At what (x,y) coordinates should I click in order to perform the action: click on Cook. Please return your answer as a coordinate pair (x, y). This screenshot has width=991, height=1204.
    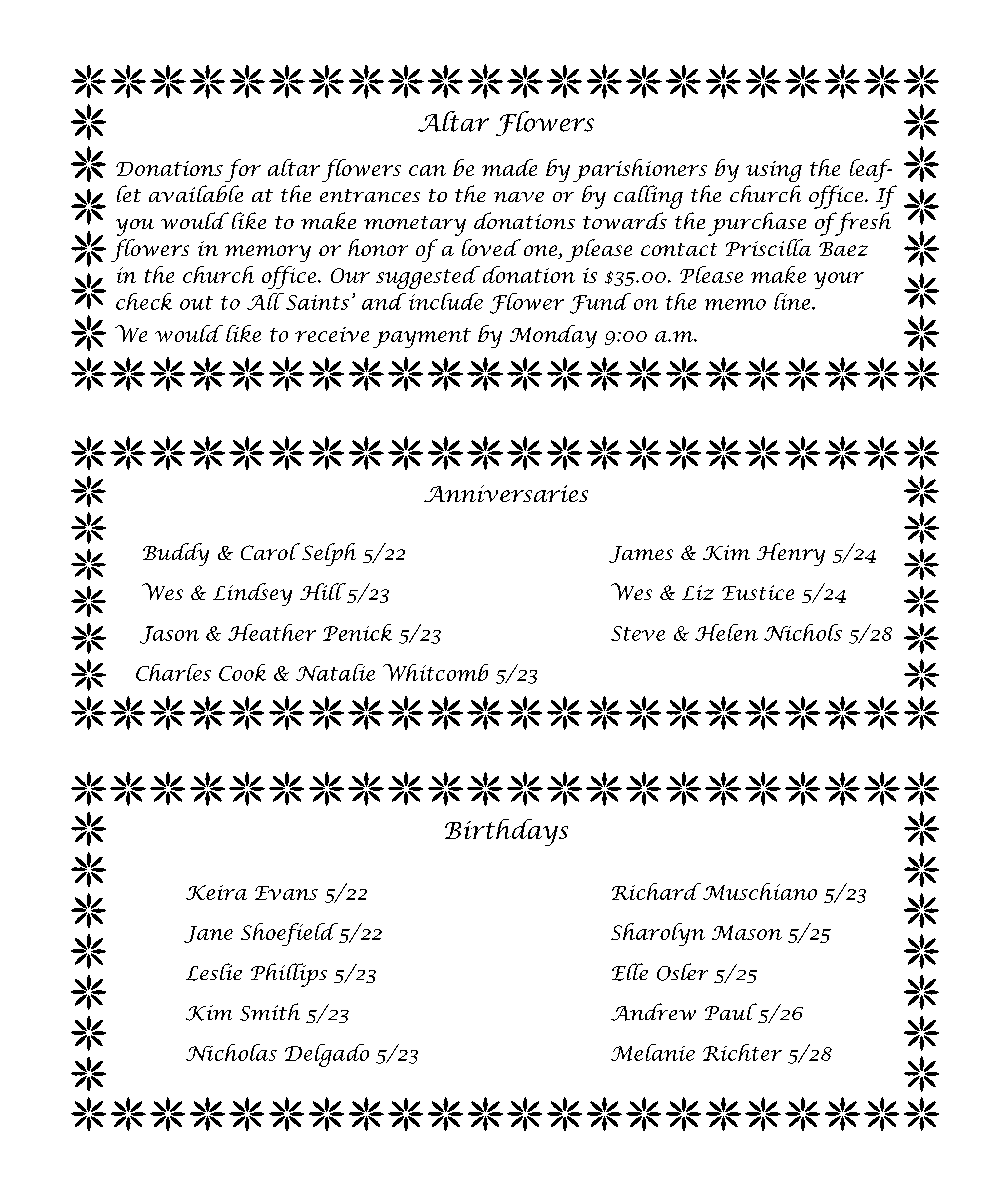
    Looking at the image, I should click on (242, 672).
